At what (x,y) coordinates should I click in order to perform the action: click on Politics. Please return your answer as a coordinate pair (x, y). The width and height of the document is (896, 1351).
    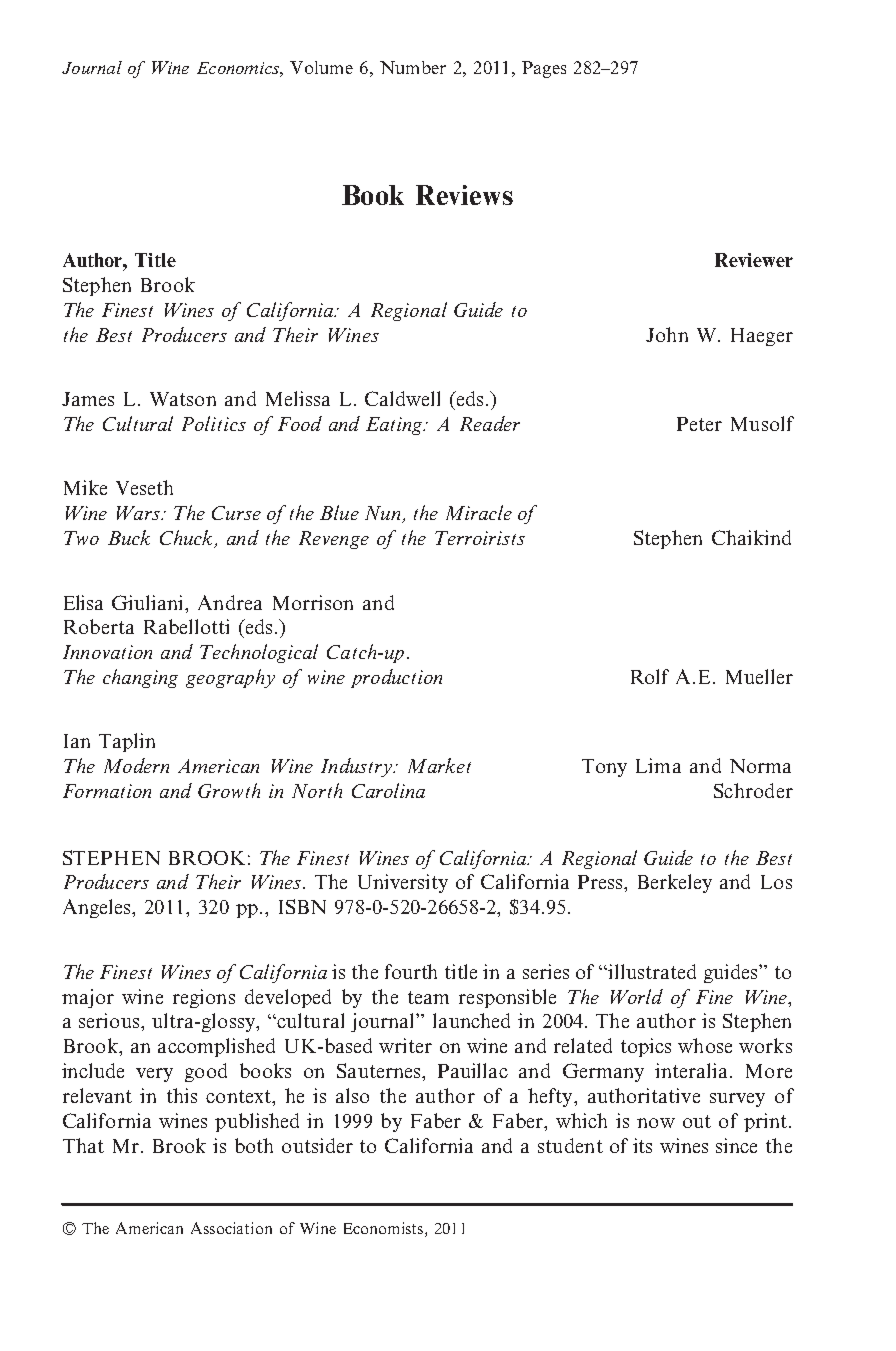
    Looking at the image, I should click on (214, 423).
